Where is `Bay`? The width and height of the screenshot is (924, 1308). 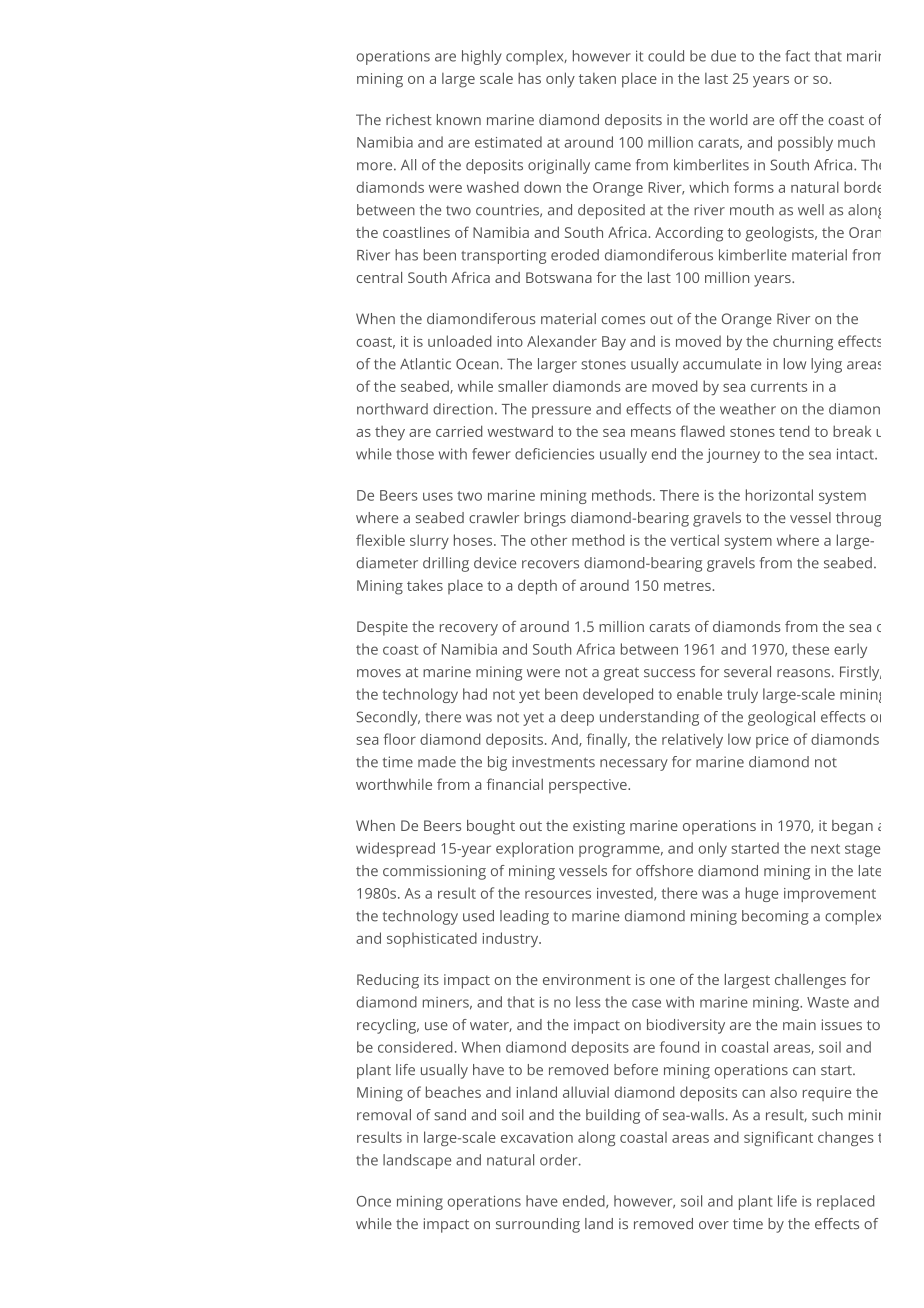 Bay is located at coordinates (614, 343).
